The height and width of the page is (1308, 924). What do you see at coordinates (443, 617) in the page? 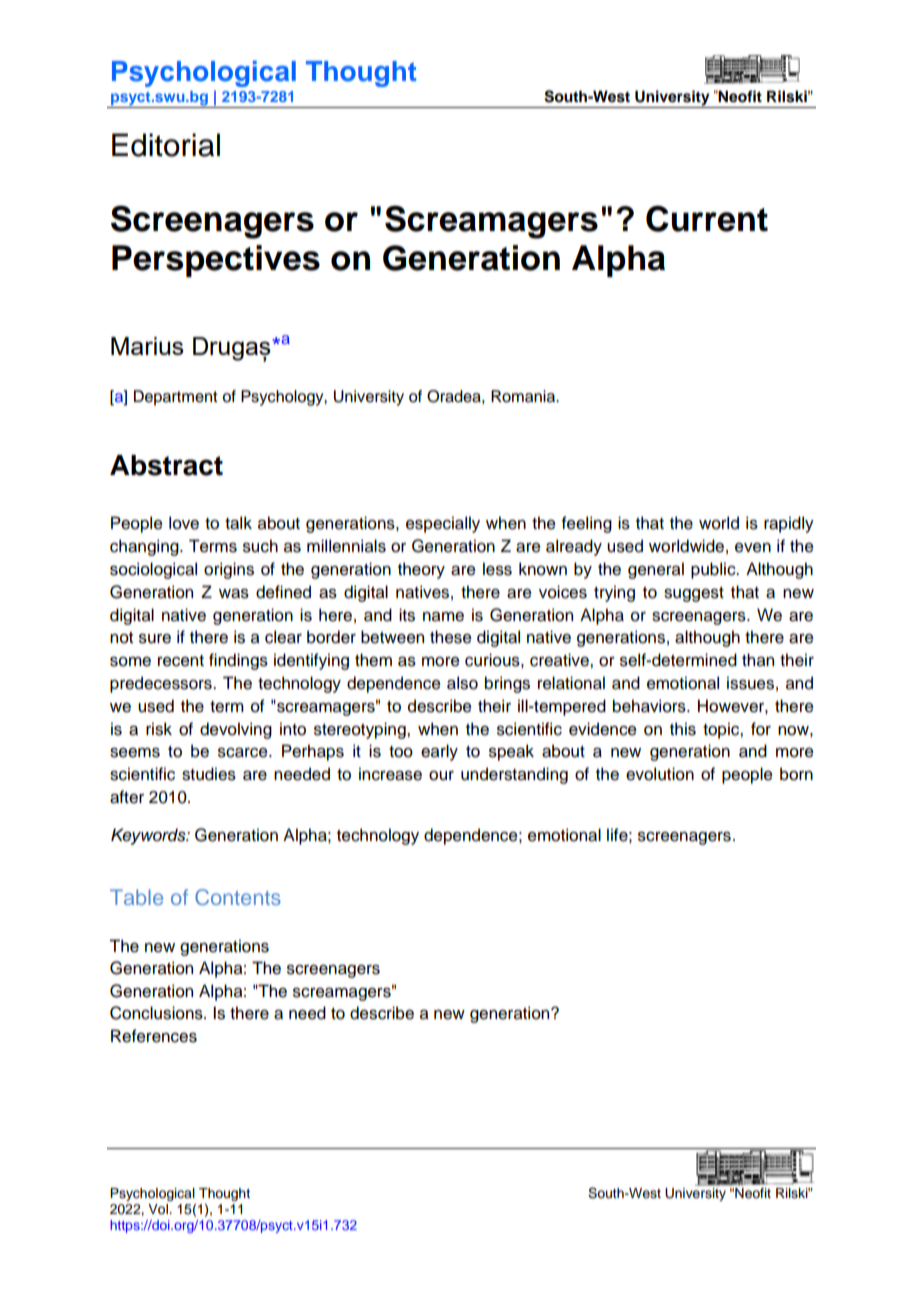
I see `name` at bounding box center [443, 617].
